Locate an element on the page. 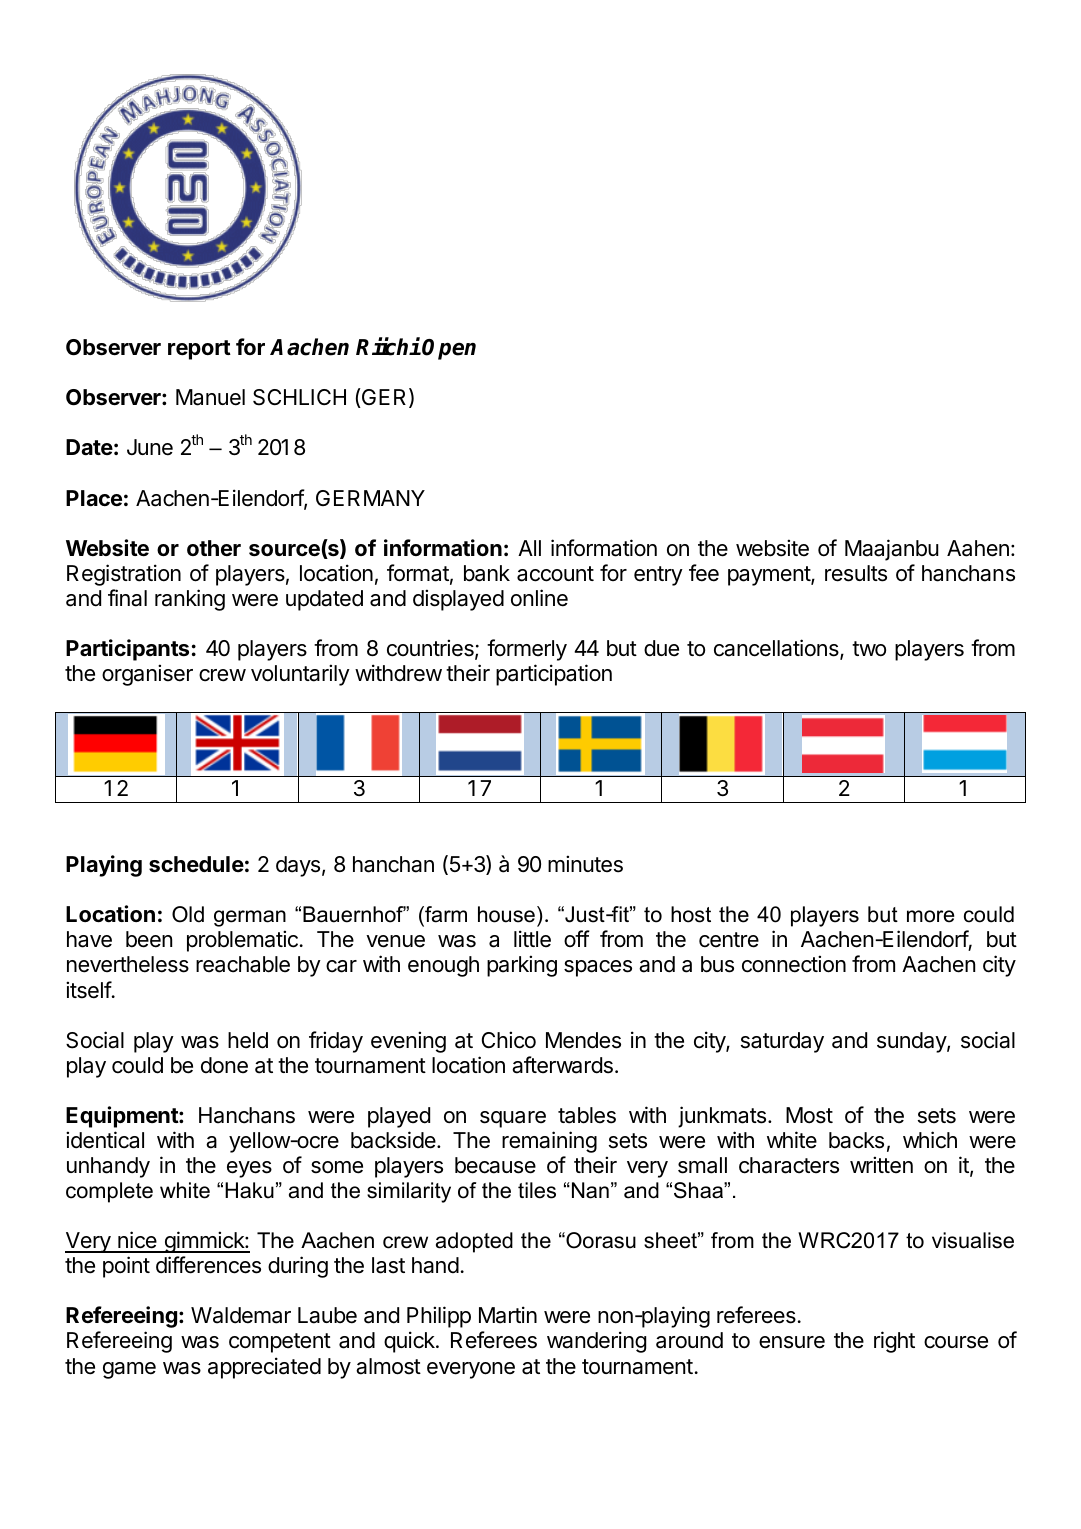  parking is located at coordinates (522, 966).
